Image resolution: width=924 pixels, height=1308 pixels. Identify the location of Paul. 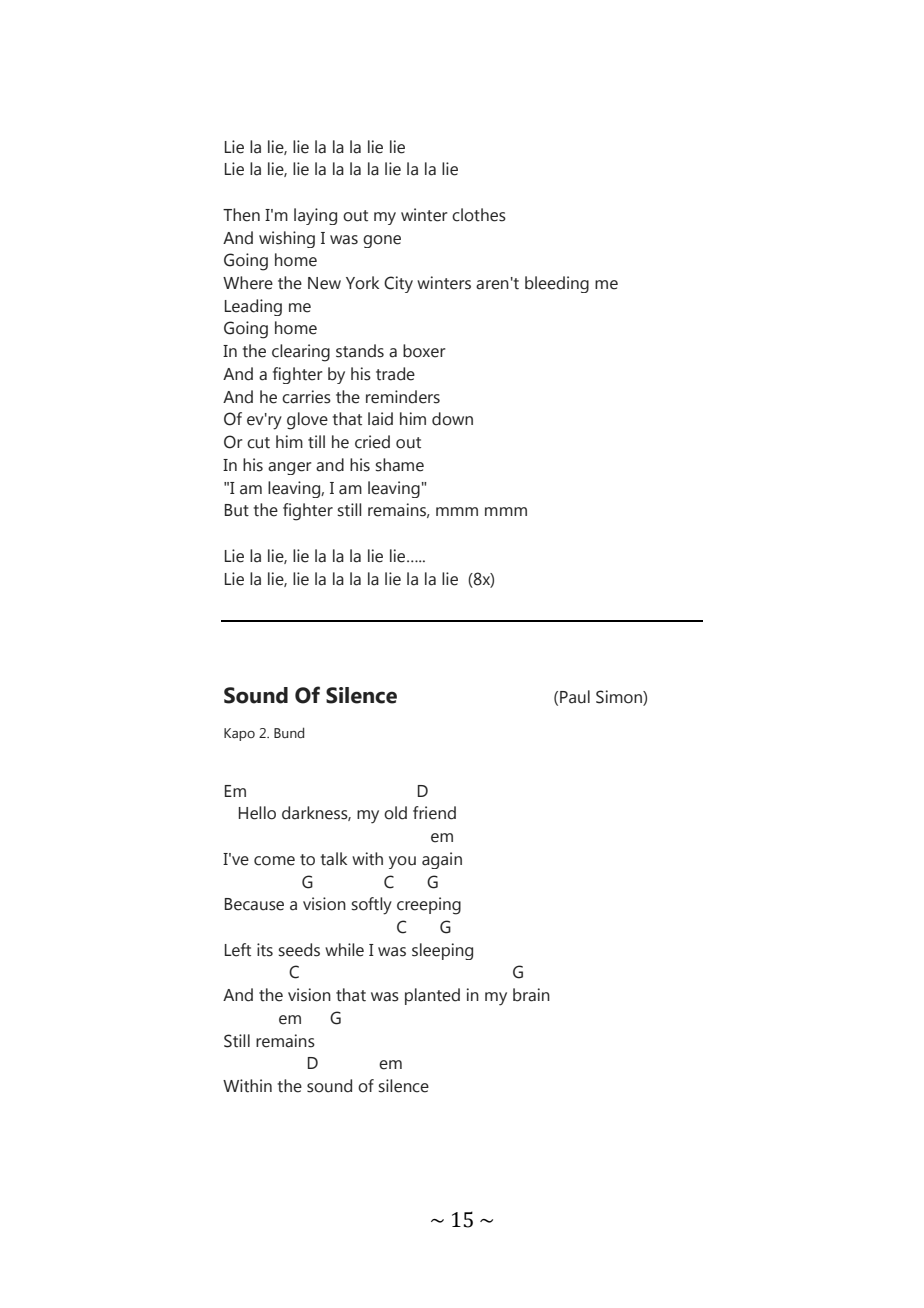
(575, 697).
